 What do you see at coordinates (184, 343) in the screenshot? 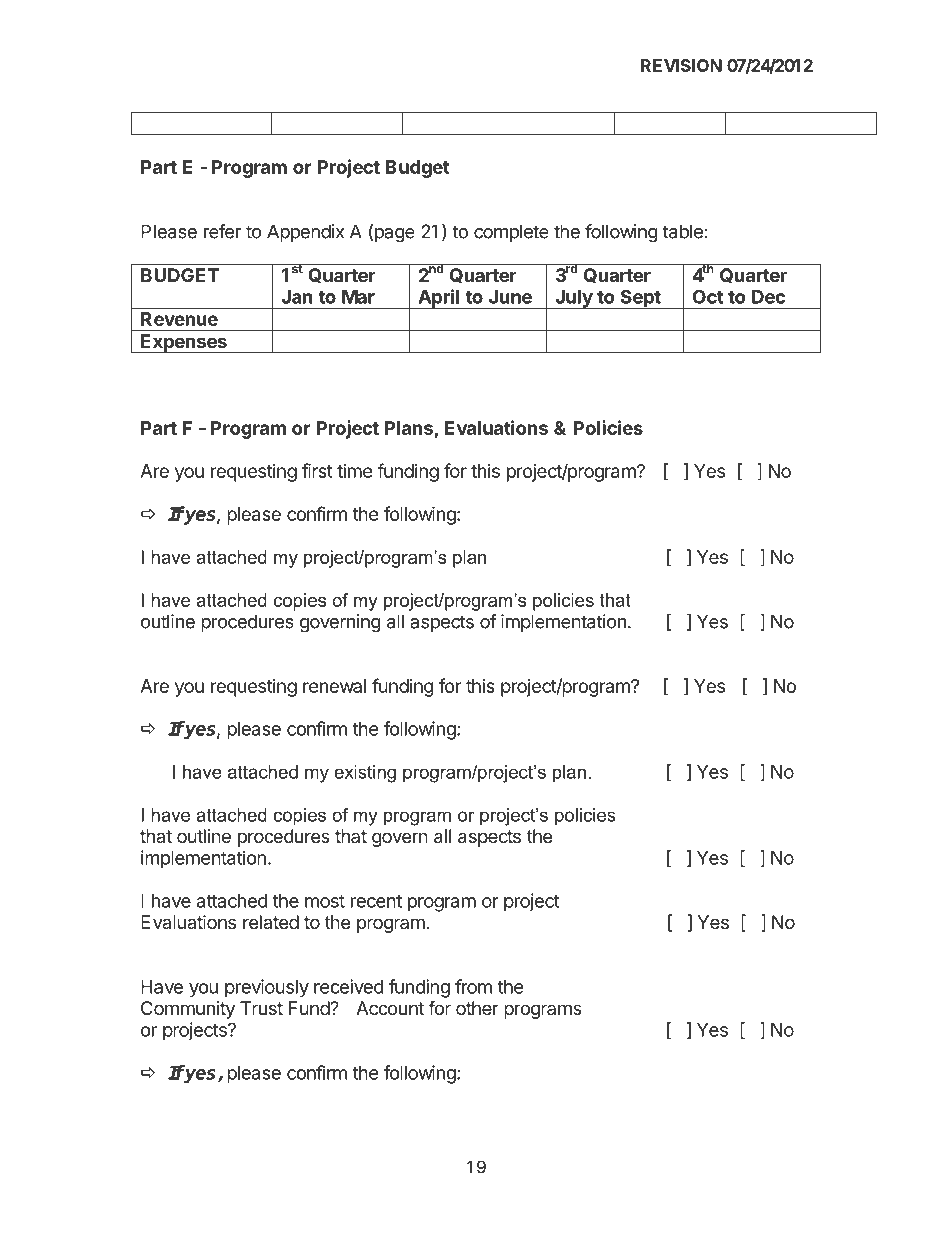
I see `Expenses` at bounding box center [184, 343].
